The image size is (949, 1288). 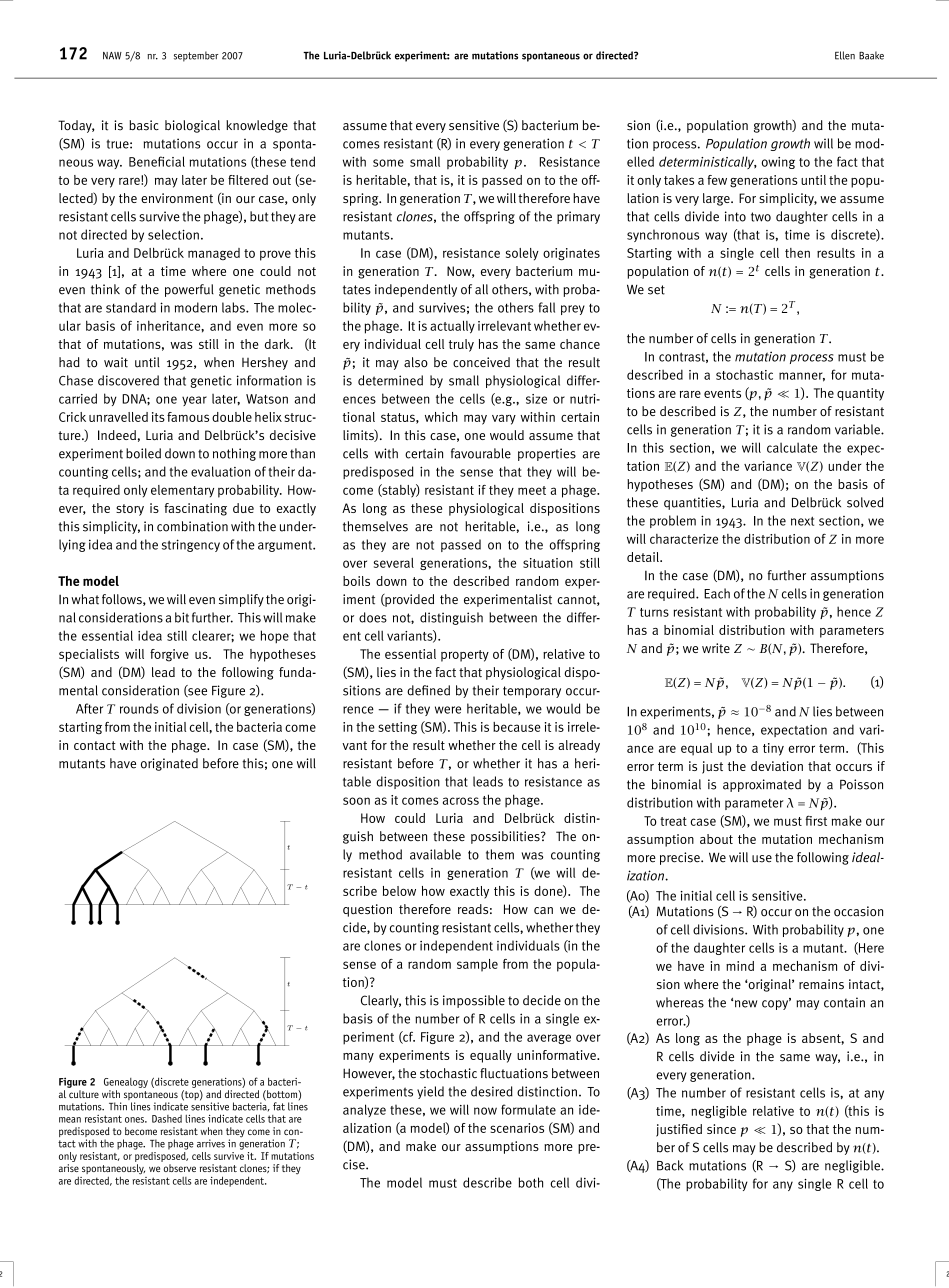 I want to click on observe, so click(x=179, y=1168).
